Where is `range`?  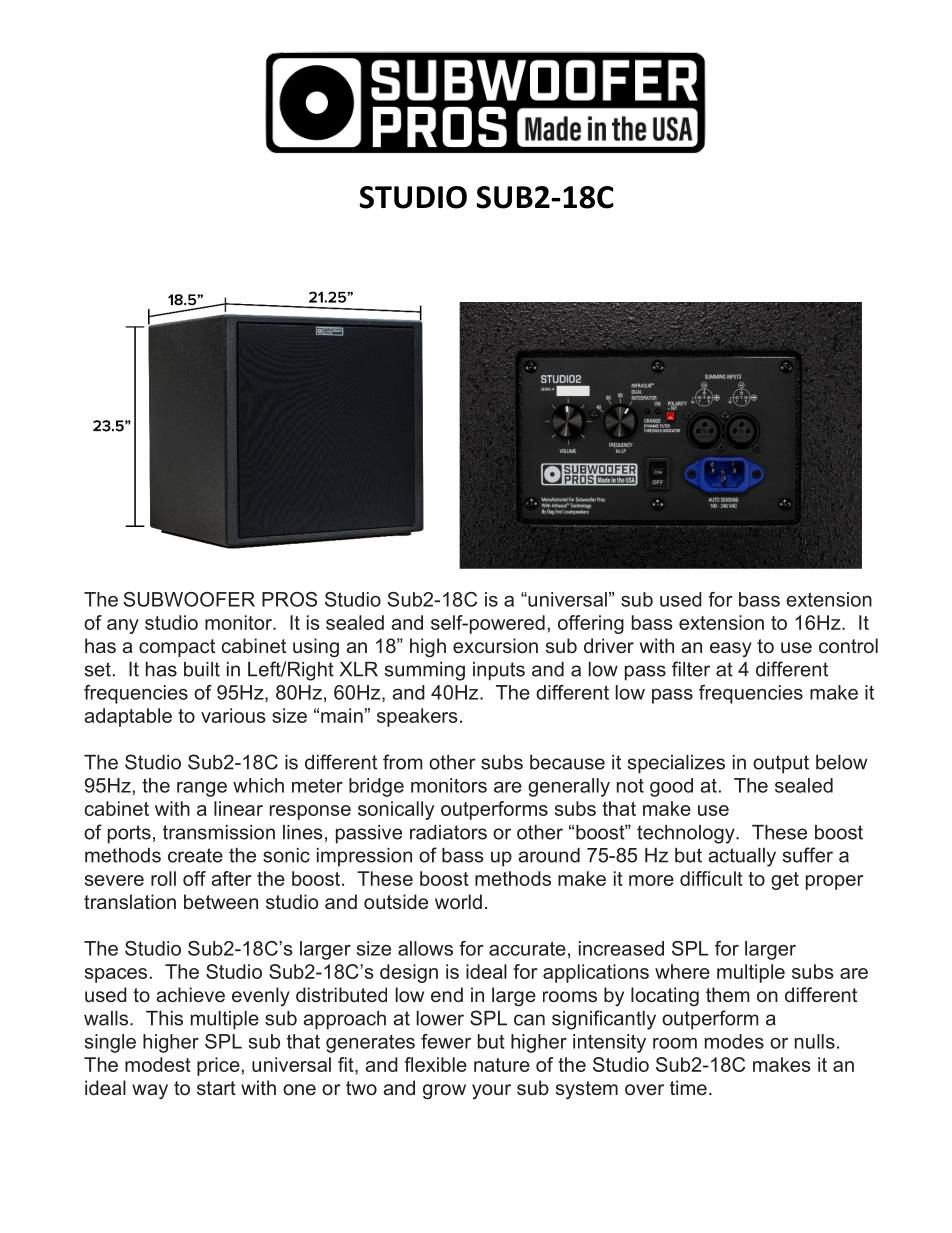
range is located at coordinates (202, 789).
